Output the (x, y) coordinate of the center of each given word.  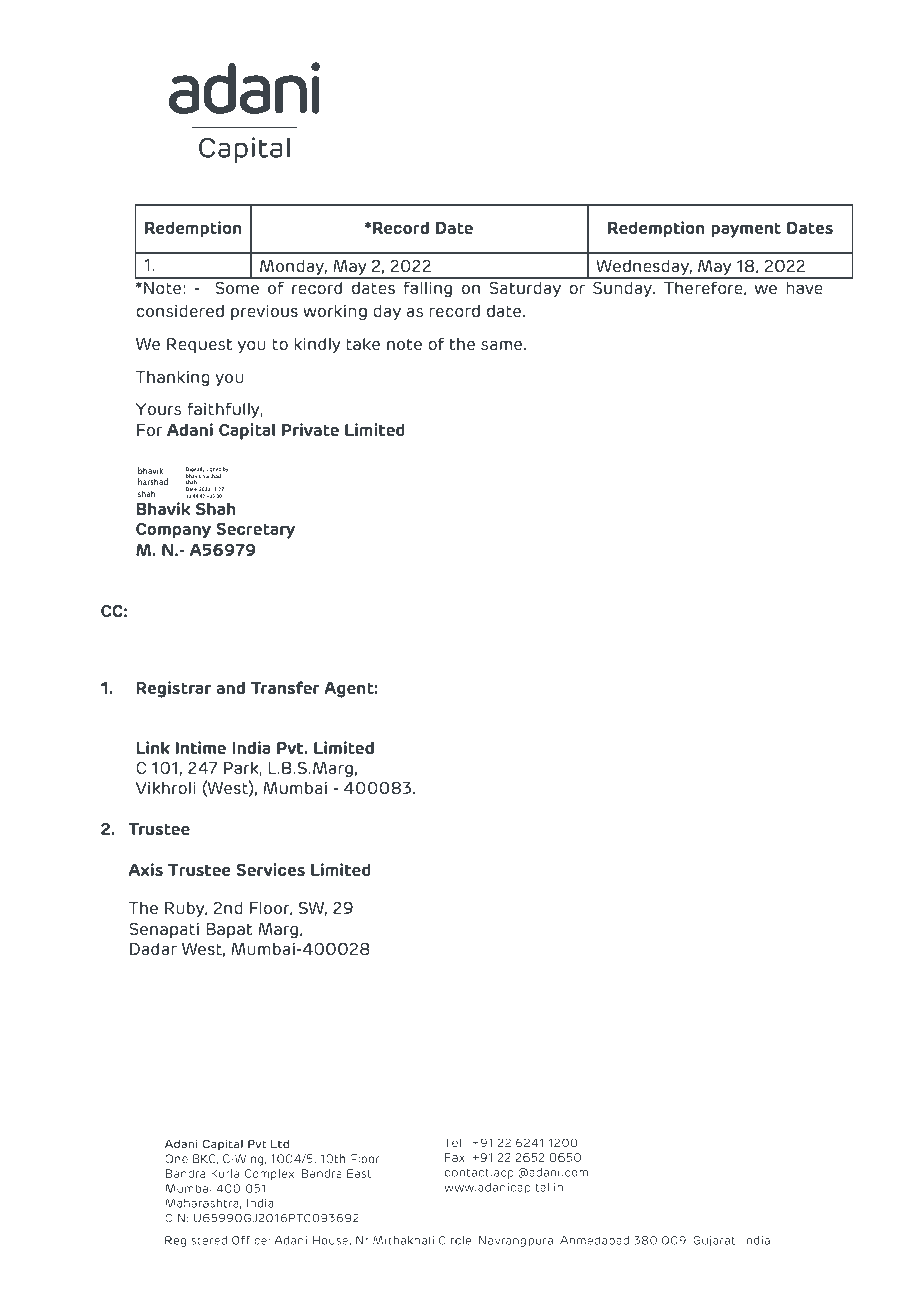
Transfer (285, 687)
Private (310, 429)
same (503, 345)
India (251, 747)
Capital (247, 431)
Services (270, 869)
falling (428, 289)
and (231, 687)
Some (237, 288)
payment (746, 230)
